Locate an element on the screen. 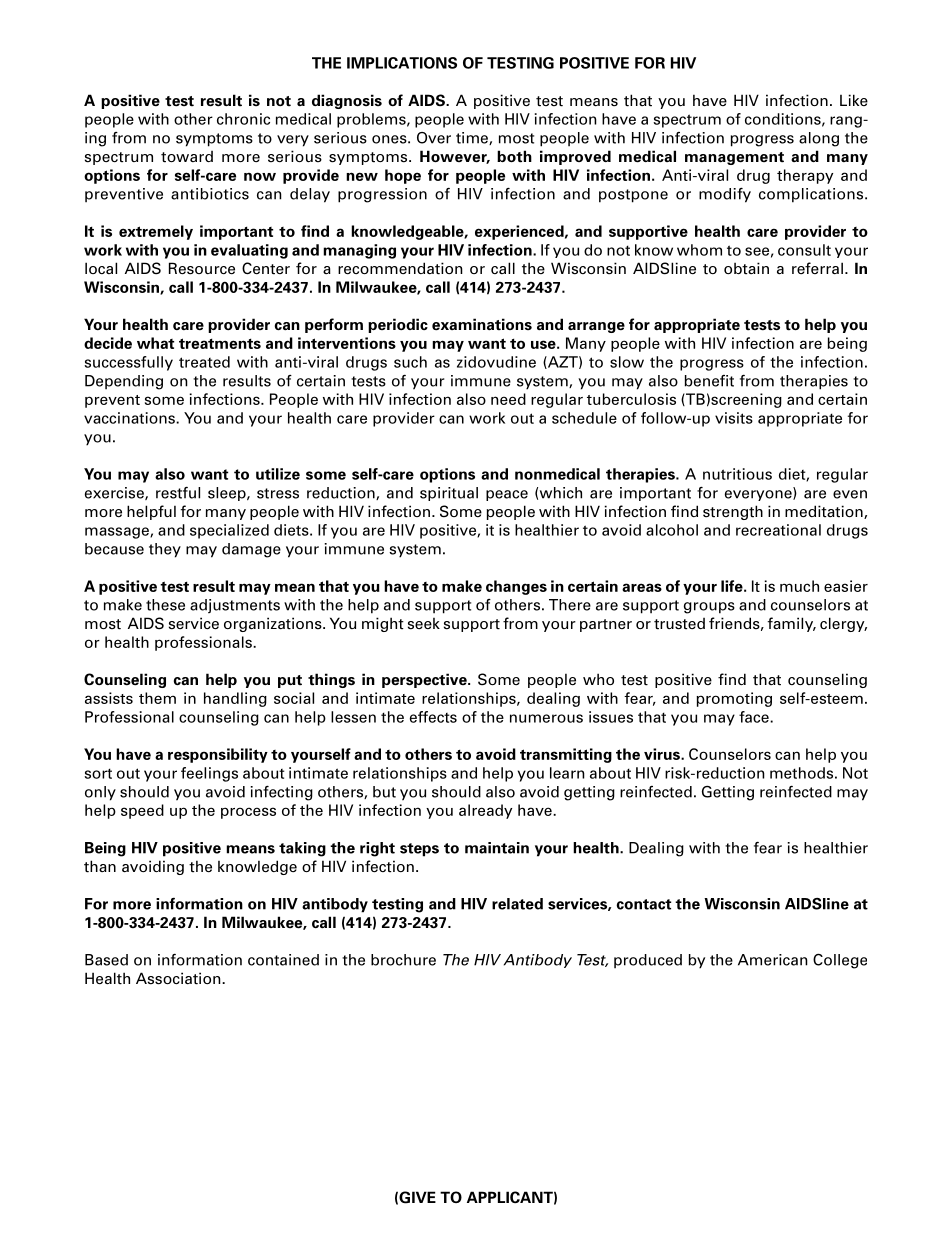 The width and height of the screenshot is (952, 1233). perspective is located at coordinates (425, 680).
